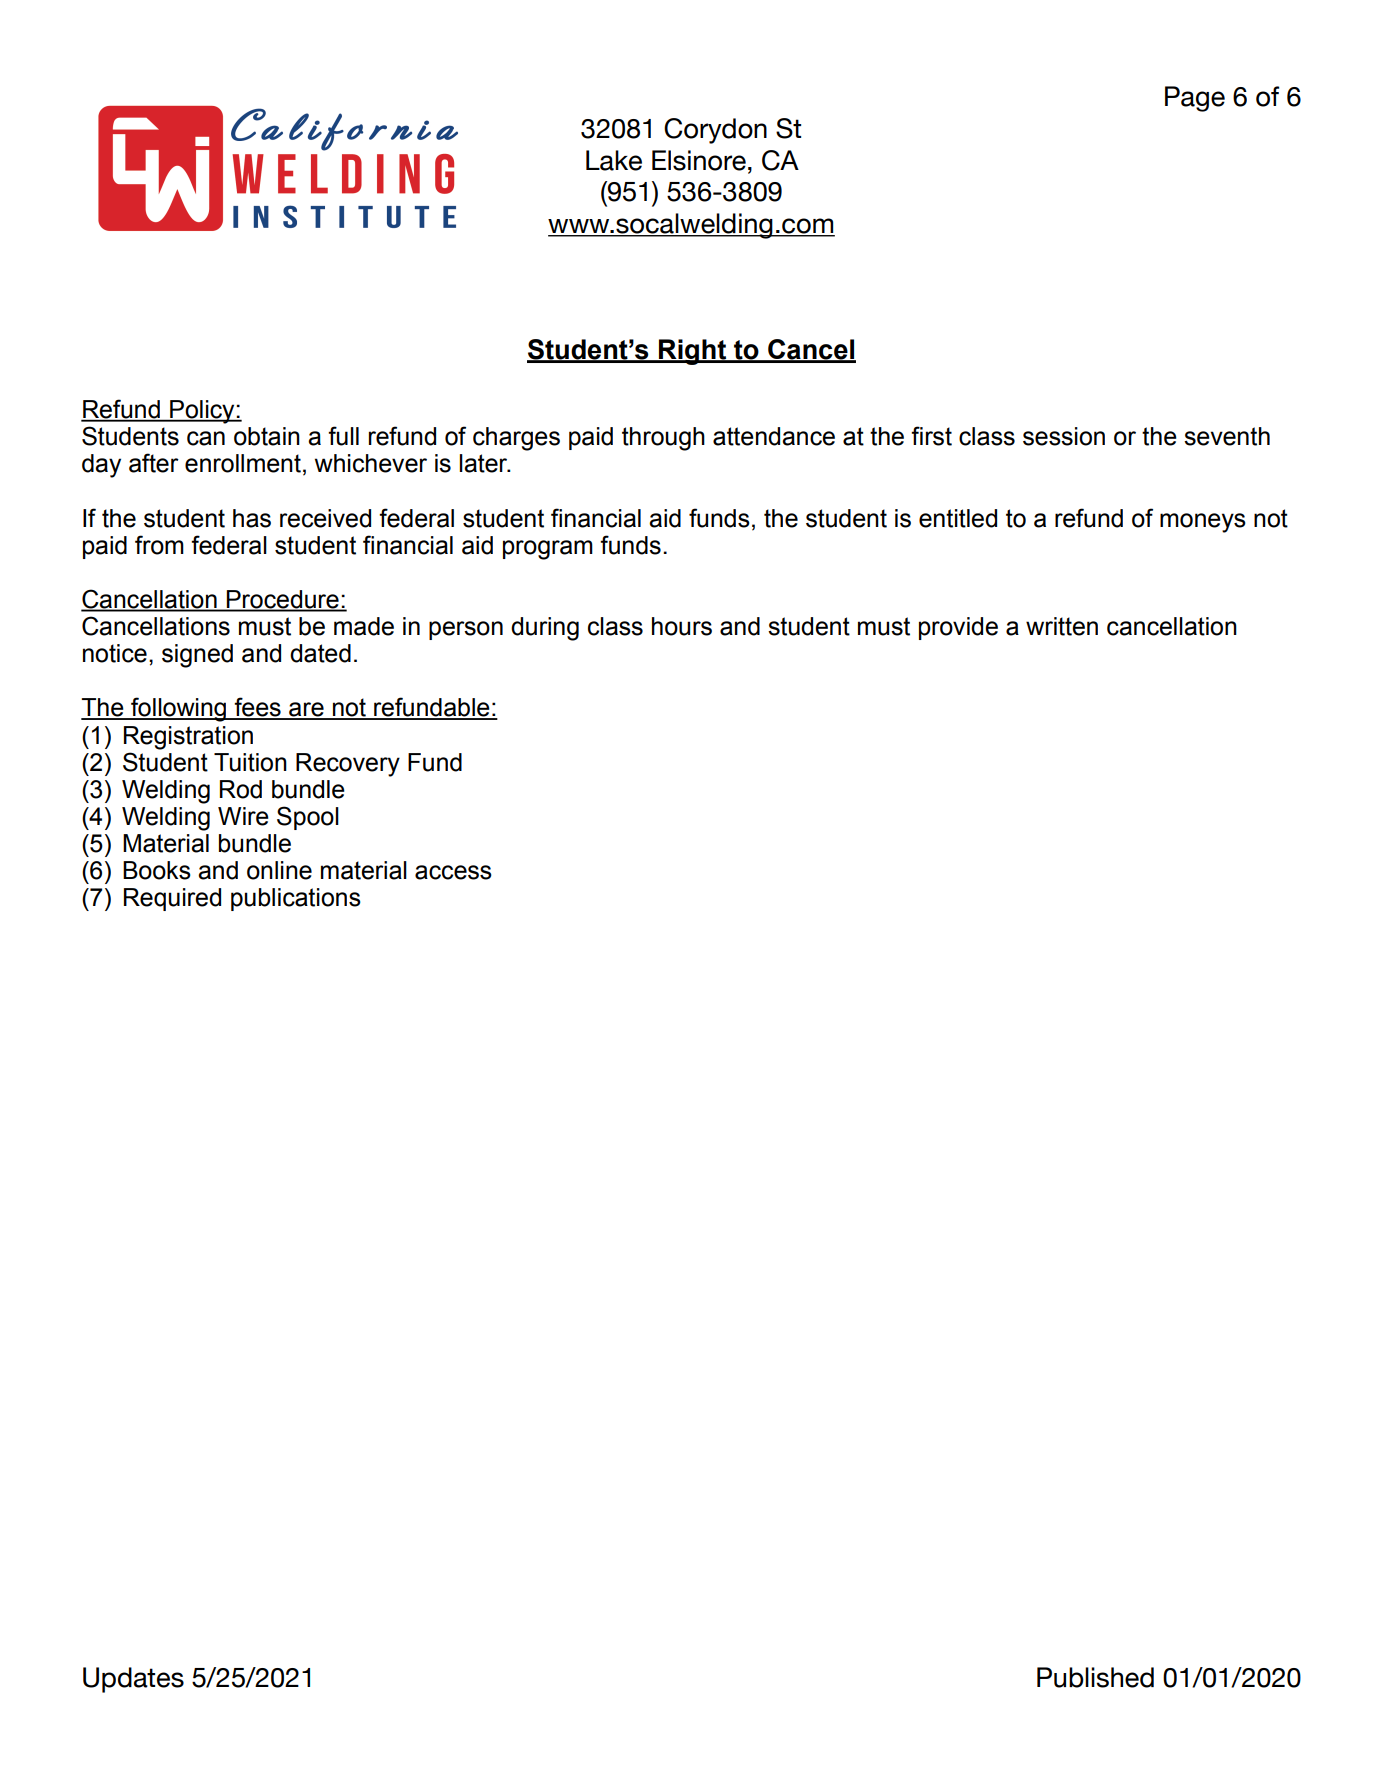  What do you see at coordinates (1062, 626) in the screenshot?
I see `written` at bounding box center [1062, 626].
